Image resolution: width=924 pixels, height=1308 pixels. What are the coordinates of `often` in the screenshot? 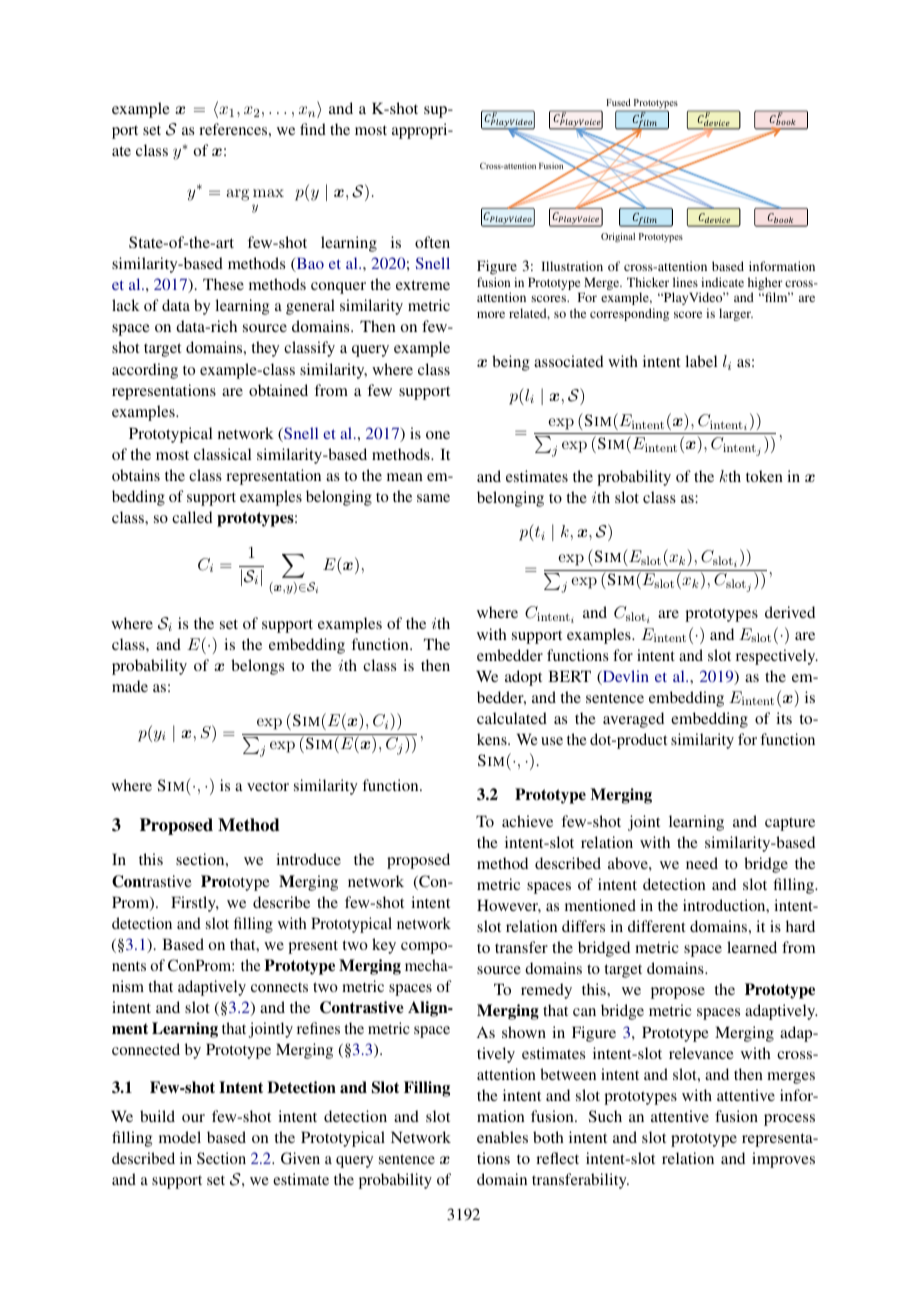 It's located at (432, 242).
